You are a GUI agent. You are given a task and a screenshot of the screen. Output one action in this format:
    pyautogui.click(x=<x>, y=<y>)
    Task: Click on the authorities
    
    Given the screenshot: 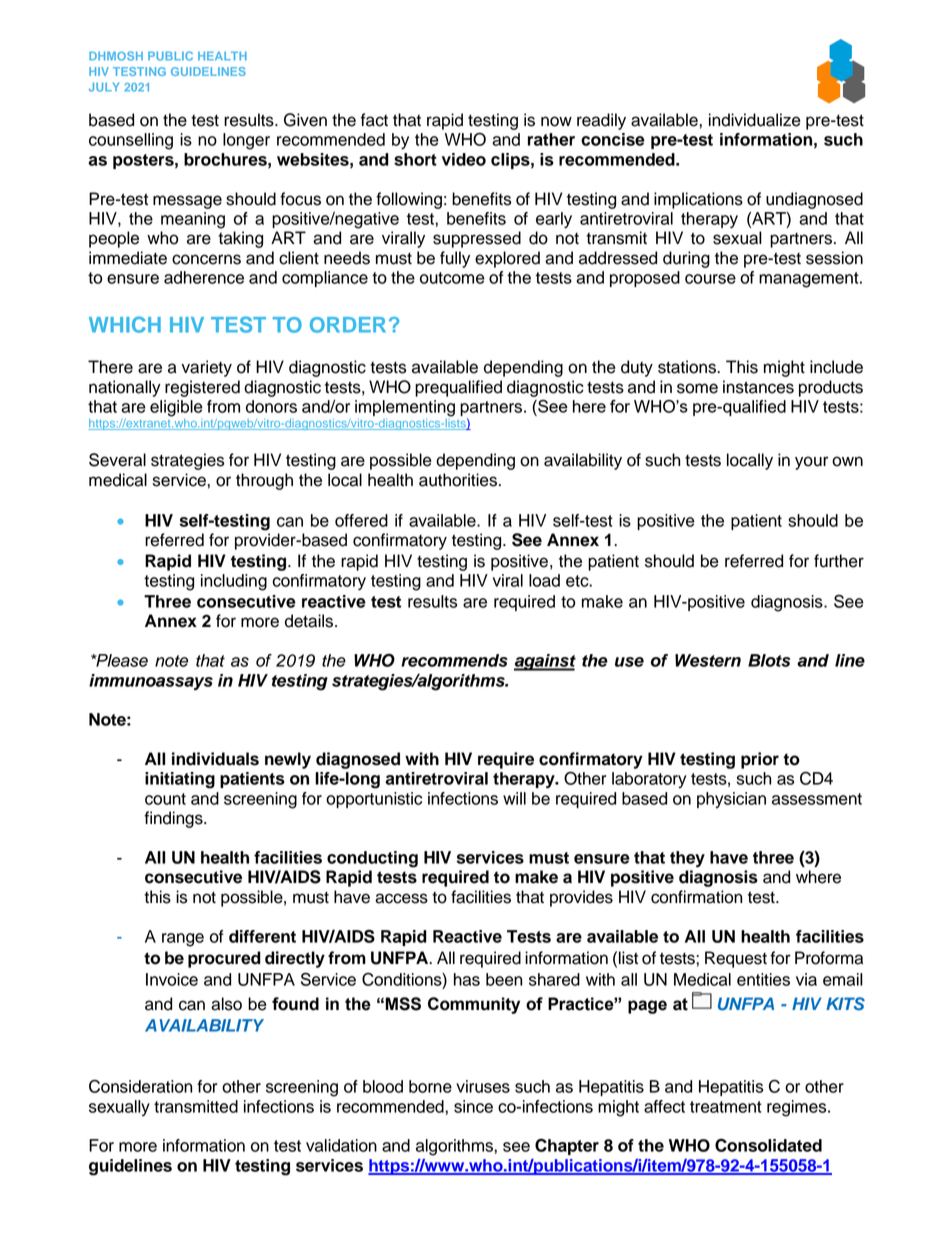 What is the action you would take?
    pyautogui.click(x=458, y=480)
